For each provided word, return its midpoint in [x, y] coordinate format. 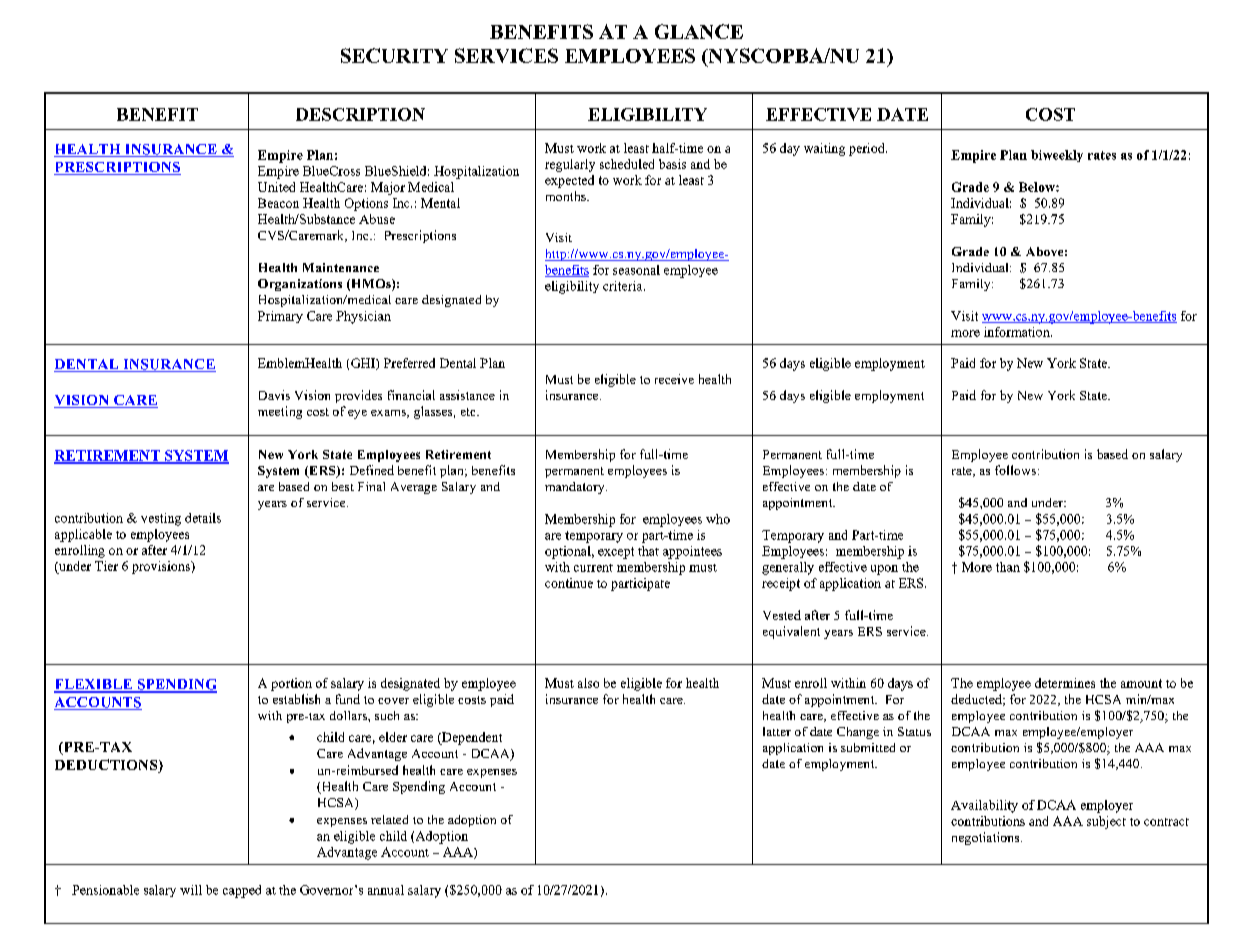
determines [1065, 683]
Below [1038, 187]
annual [386, 890]
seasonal [636, 270]
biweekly [1057, 156]
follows [1015, 470]
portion [291, 684]
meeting [280, 412]
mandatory [576, 488]
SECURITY [394, 55]
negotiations [987, 838]
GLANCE [699, 31]
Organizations [300, 285]
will [191, 890]
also [588, 683]
